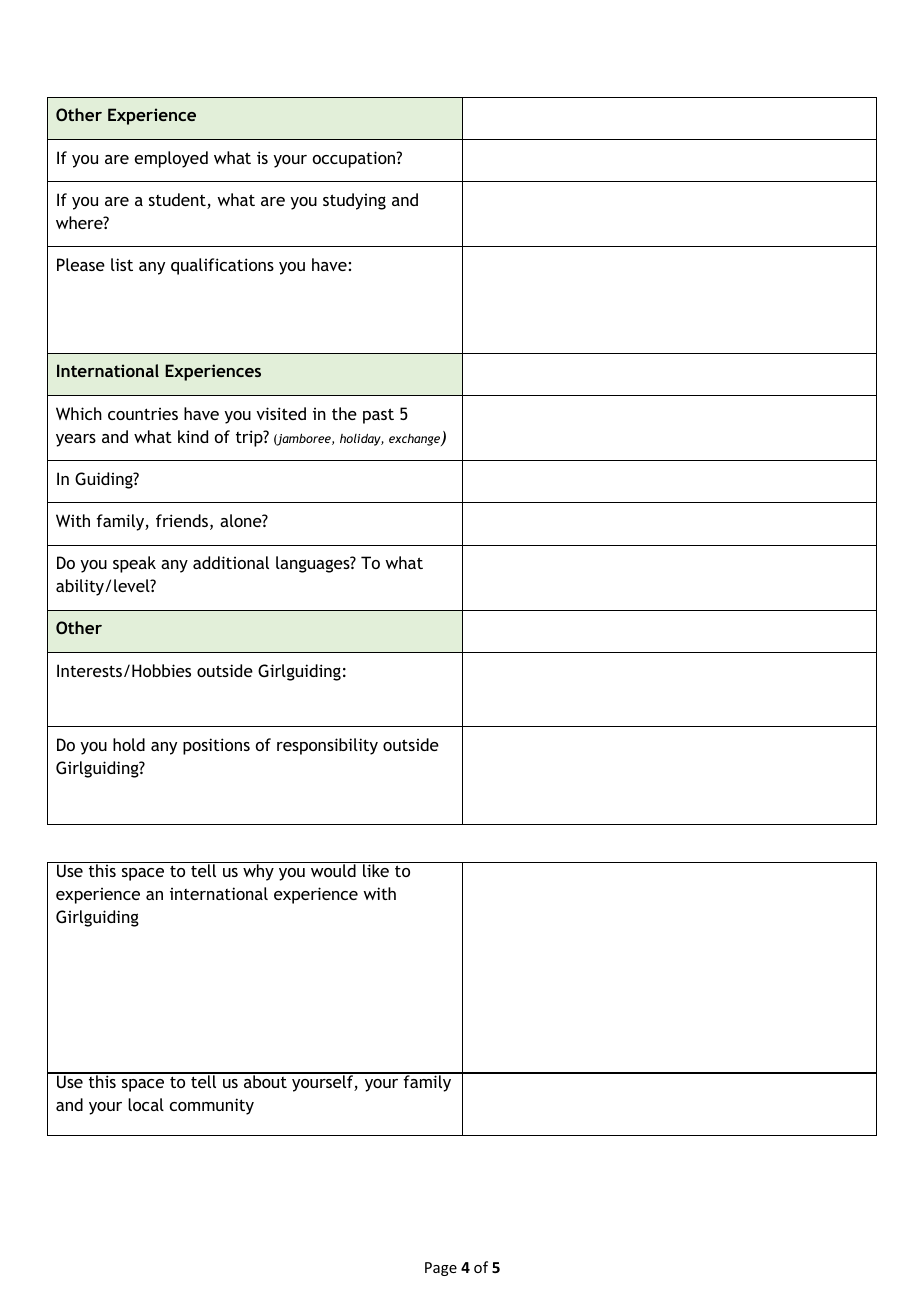 The image size is (924, 1308). Describe the element at coordinates (143, 414) in the page. I see `countries` at that location.
